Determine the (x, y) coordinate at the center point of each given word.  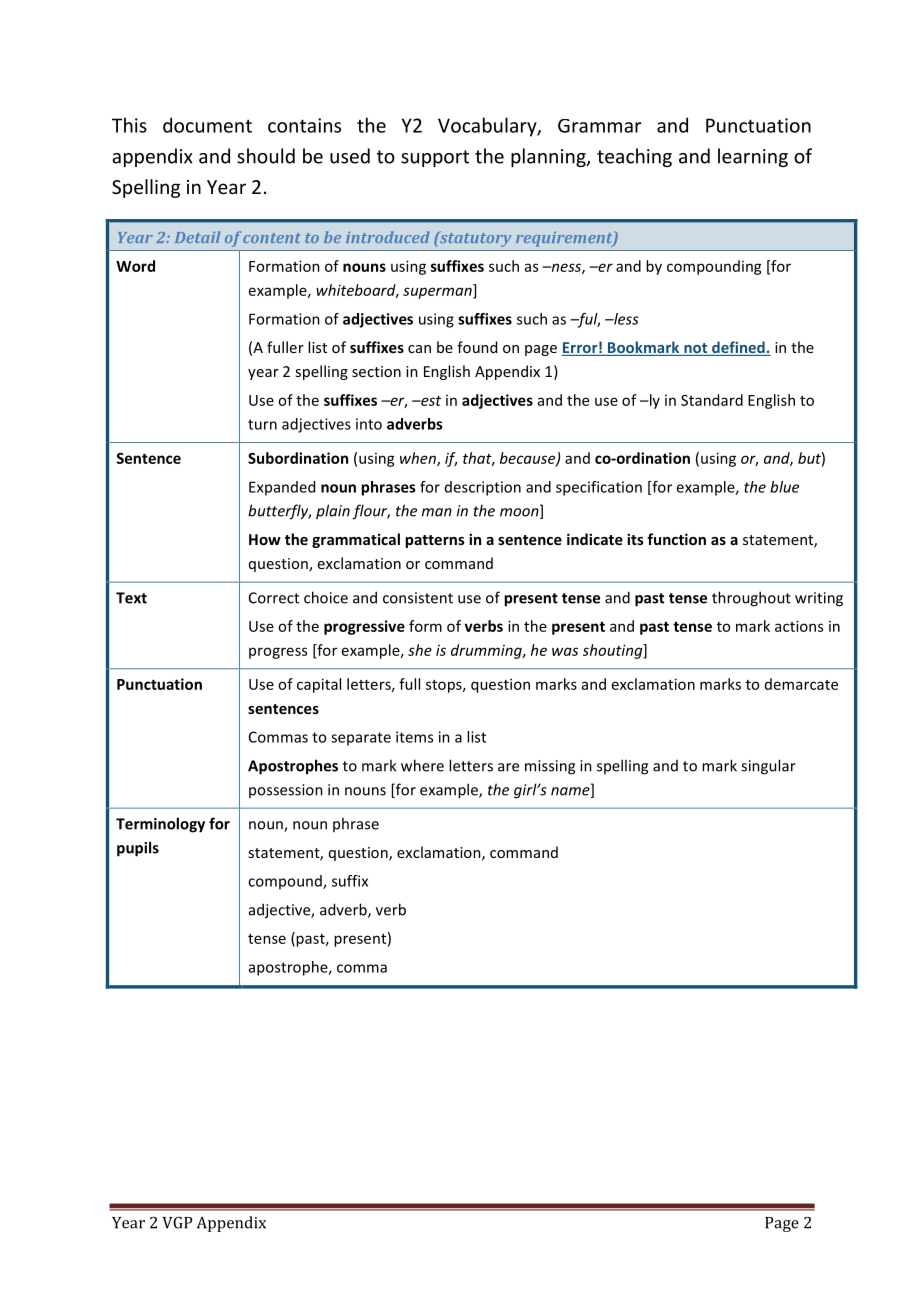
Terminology (160, 825)
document (207, 125)
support (435, 158)
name (571, 792)
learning (753, 157)
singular (768, 767)
